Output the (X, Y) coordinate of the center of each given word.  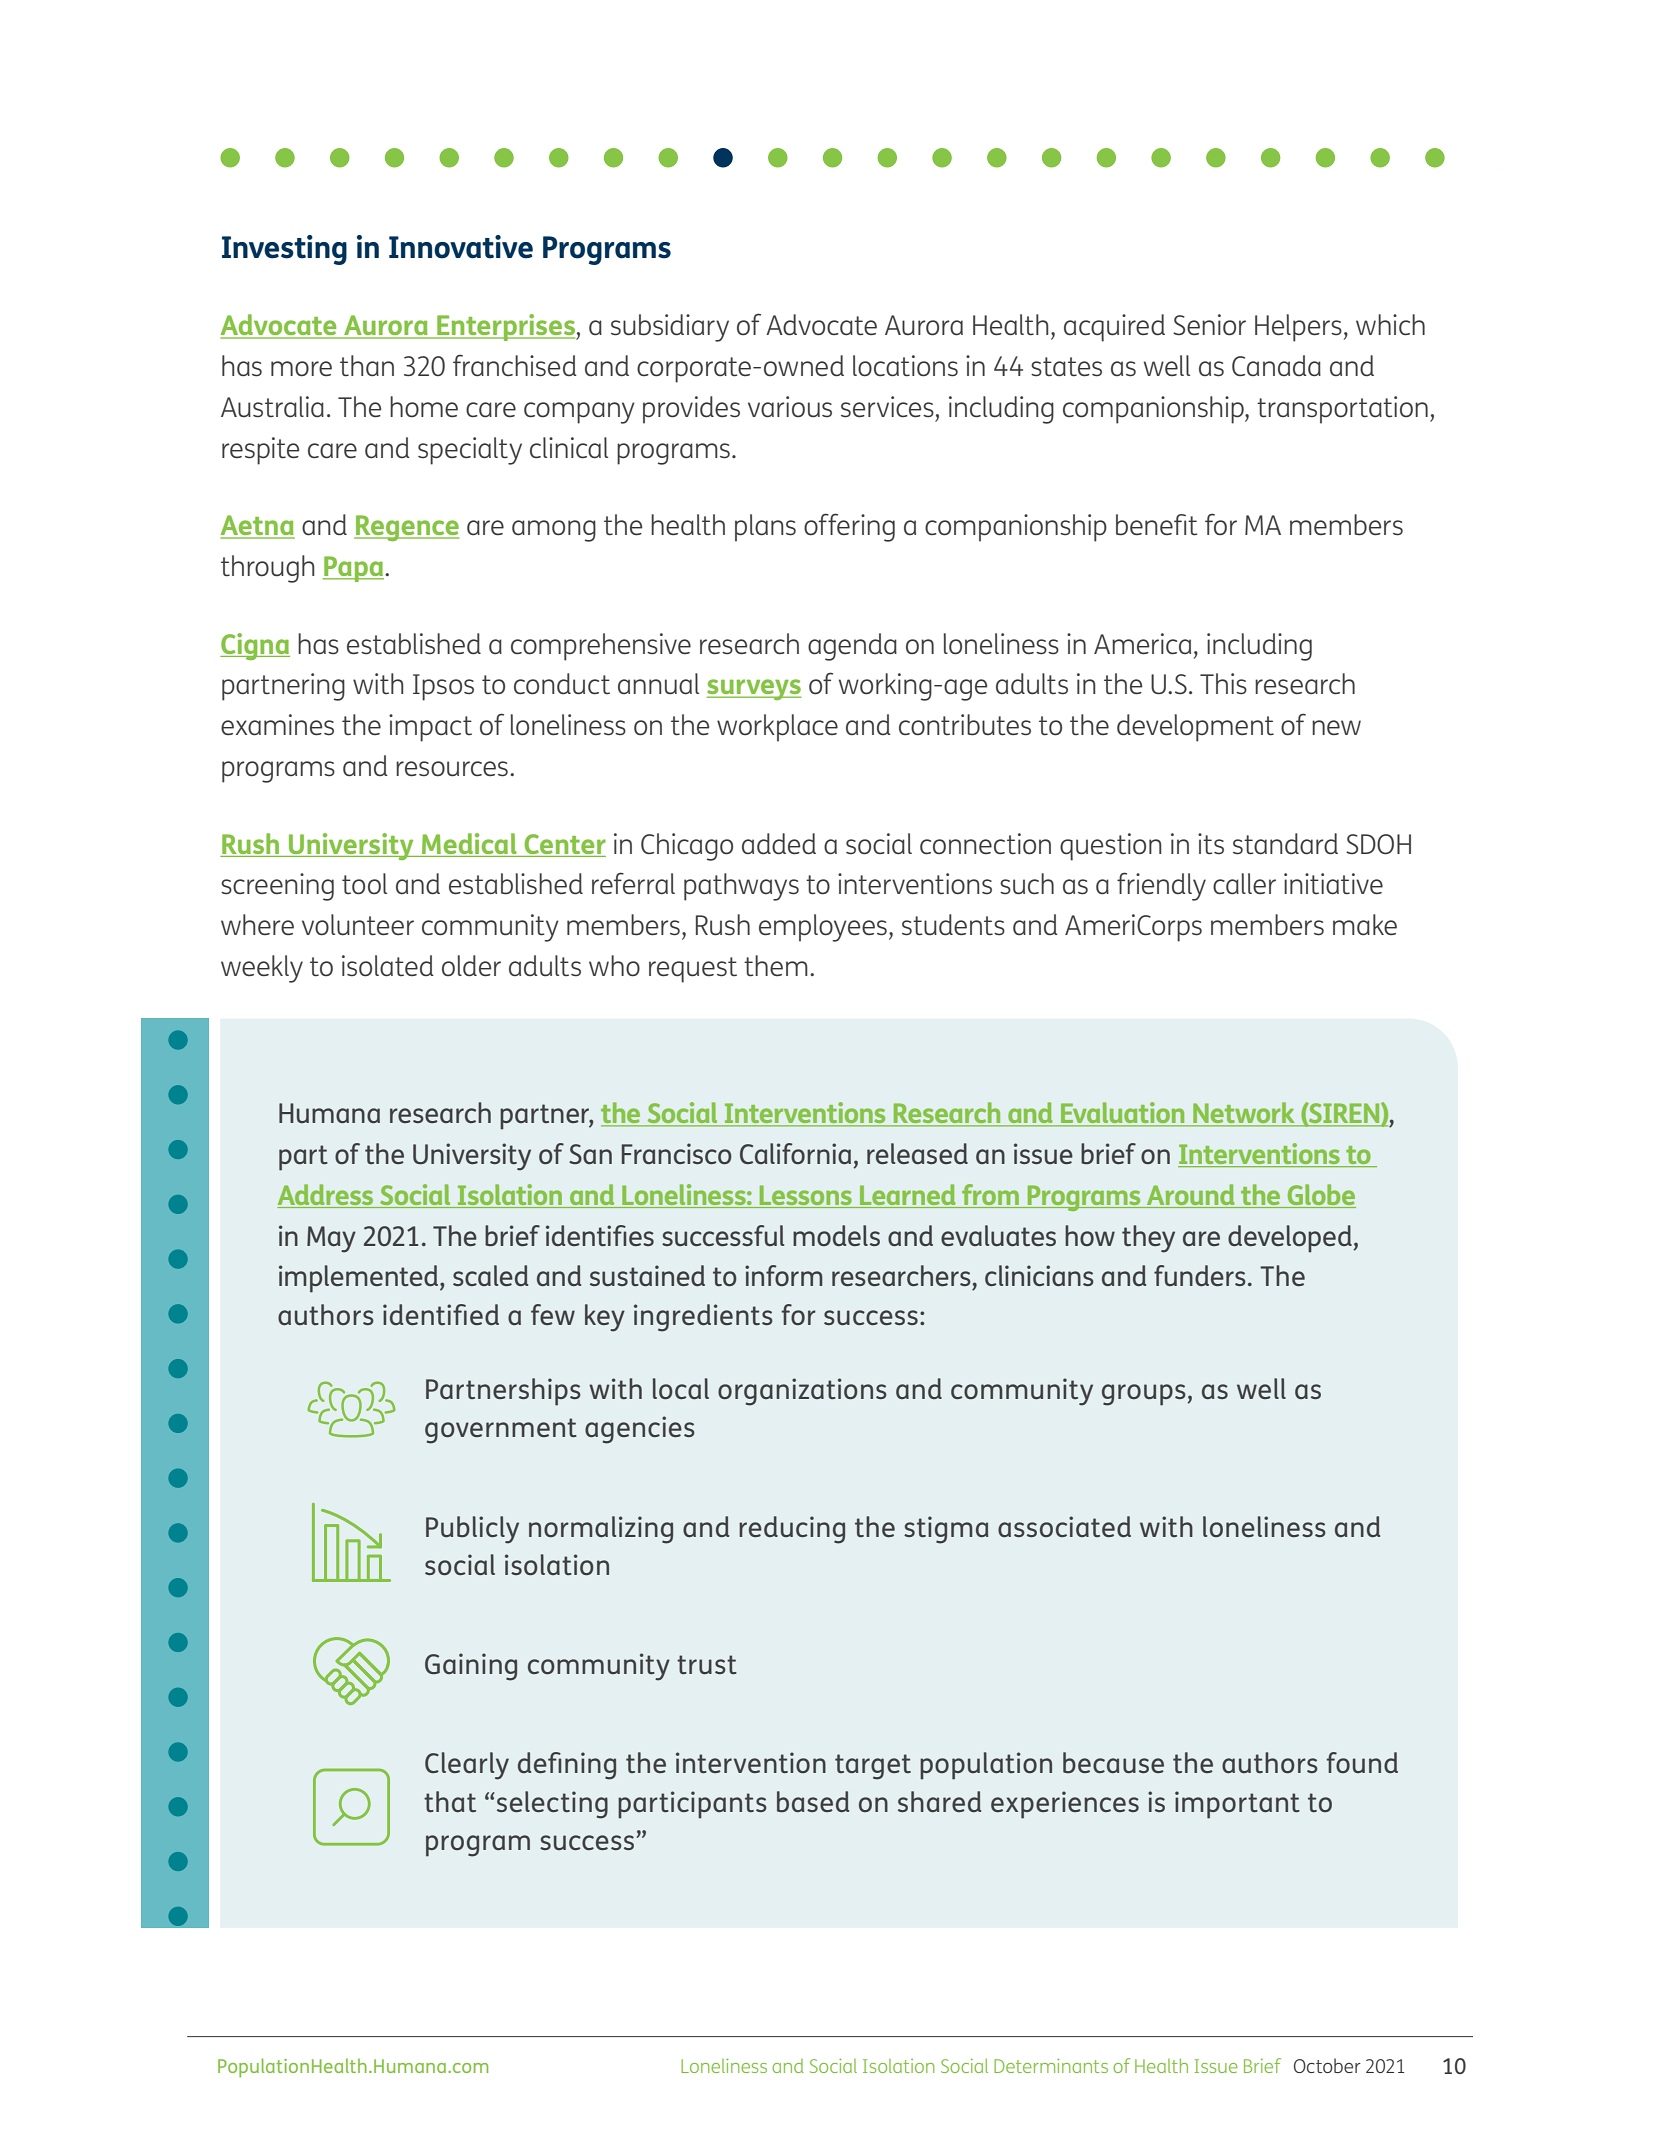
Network (1244, 1114)
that (450, 1801)
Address (326, 1196)
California (795, 1153)
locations (905, 366)
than (367, 366)
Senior (1209, 325)
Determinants (1051, 2065)
